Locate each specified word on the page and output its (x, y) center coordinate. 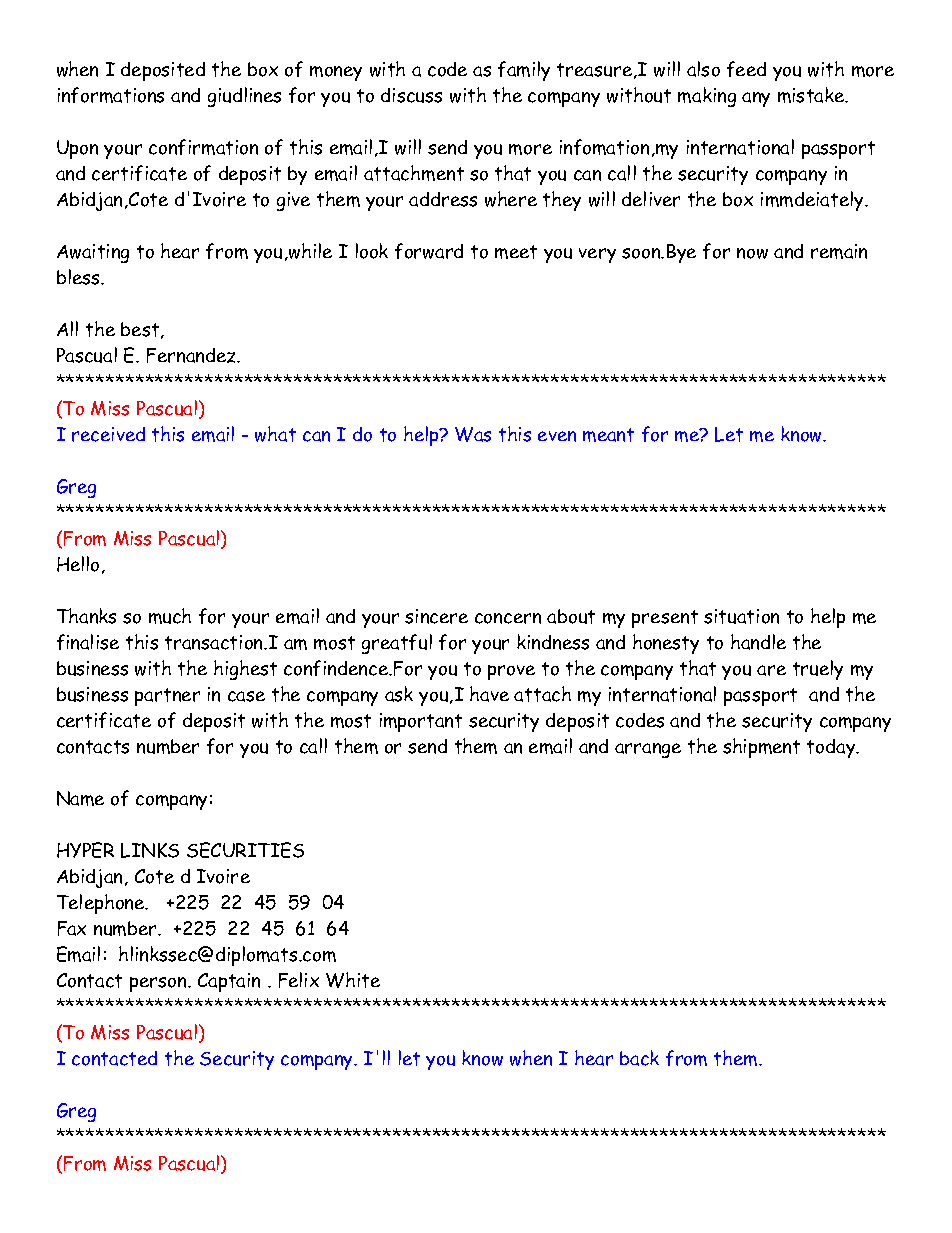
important (421, 722)
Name (80, 798)
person (159, 984)
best (141, 330)
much (170, 616)
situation (741, 616)
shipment (761, 748)
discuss (411, 95)
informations (111, 95)
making (707, 97)
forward (429, 251)
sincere (436, 616)
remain (839, 251)
